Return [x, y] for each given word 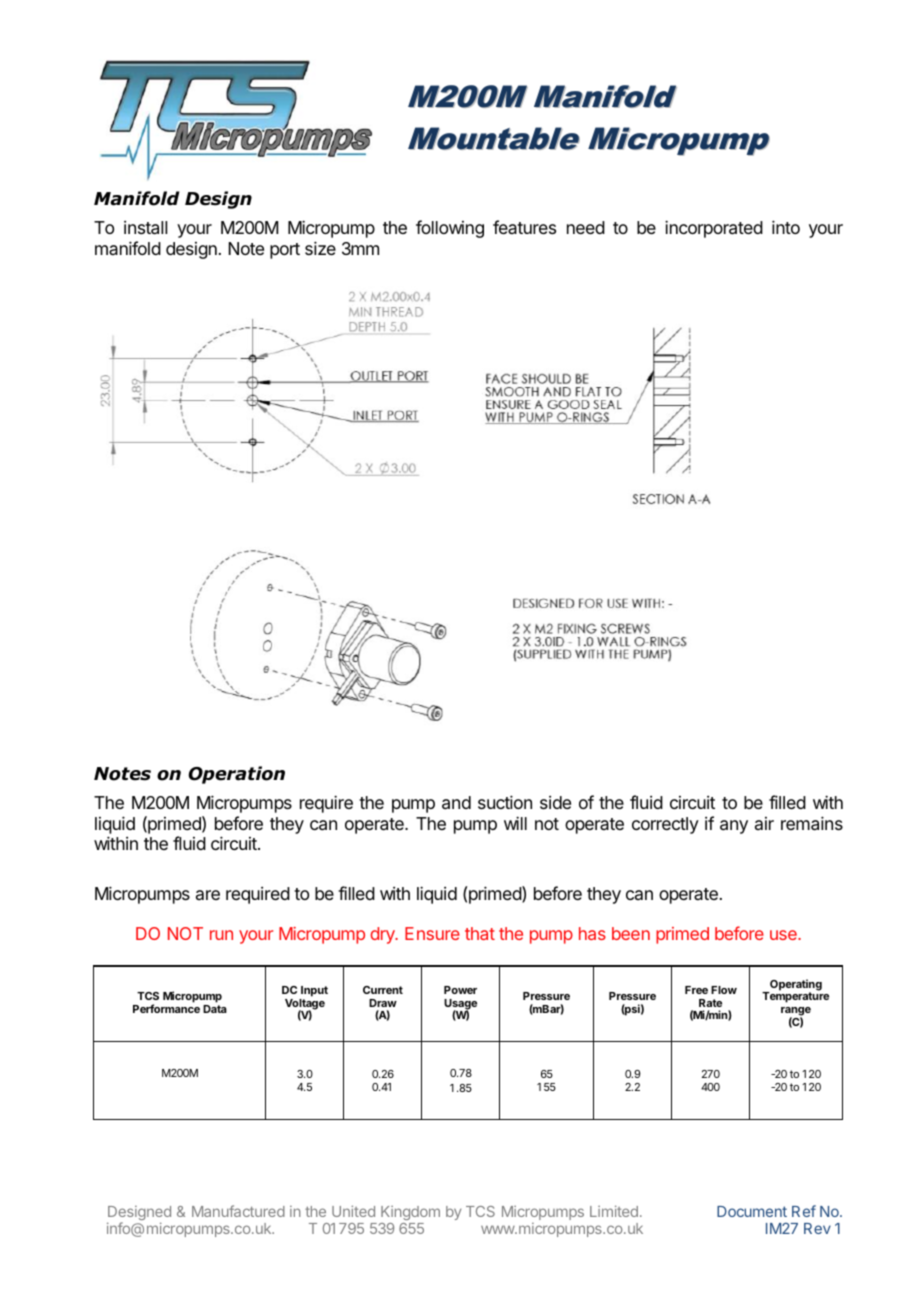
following [450, 229]
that [480, 933]
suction [505, 802]
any [734, 827]
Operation [236, 775]
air [764, 823]
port [285, 251]
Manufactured [238, 1211]
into [786, 227]
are [208, 895]
